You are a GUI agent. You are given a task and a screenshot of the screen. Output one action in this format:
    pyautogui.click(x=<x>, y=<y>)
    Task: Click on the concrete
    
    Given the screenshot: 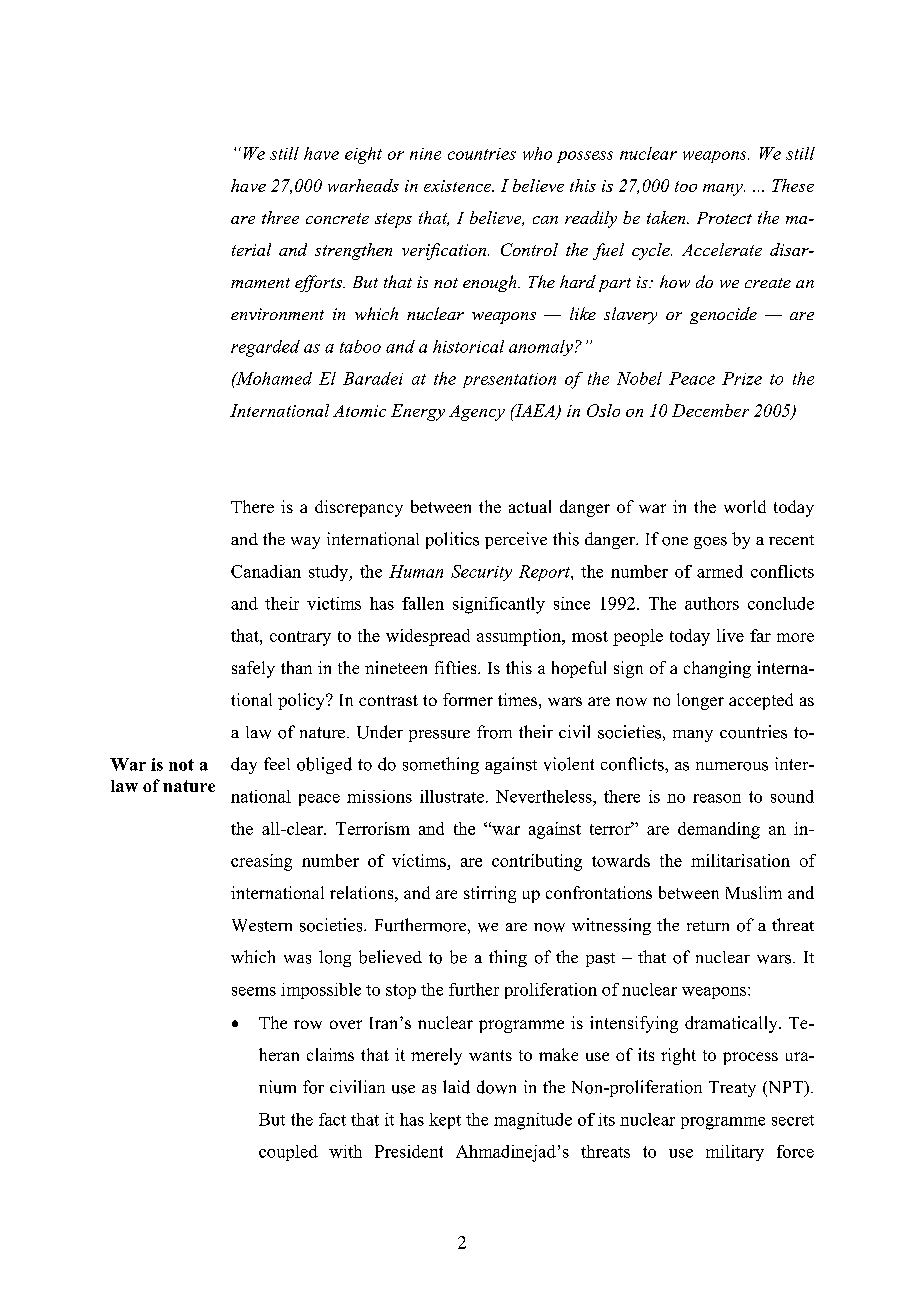 What is the action you would take?
    pyautogui.click(x=337, y=218)
